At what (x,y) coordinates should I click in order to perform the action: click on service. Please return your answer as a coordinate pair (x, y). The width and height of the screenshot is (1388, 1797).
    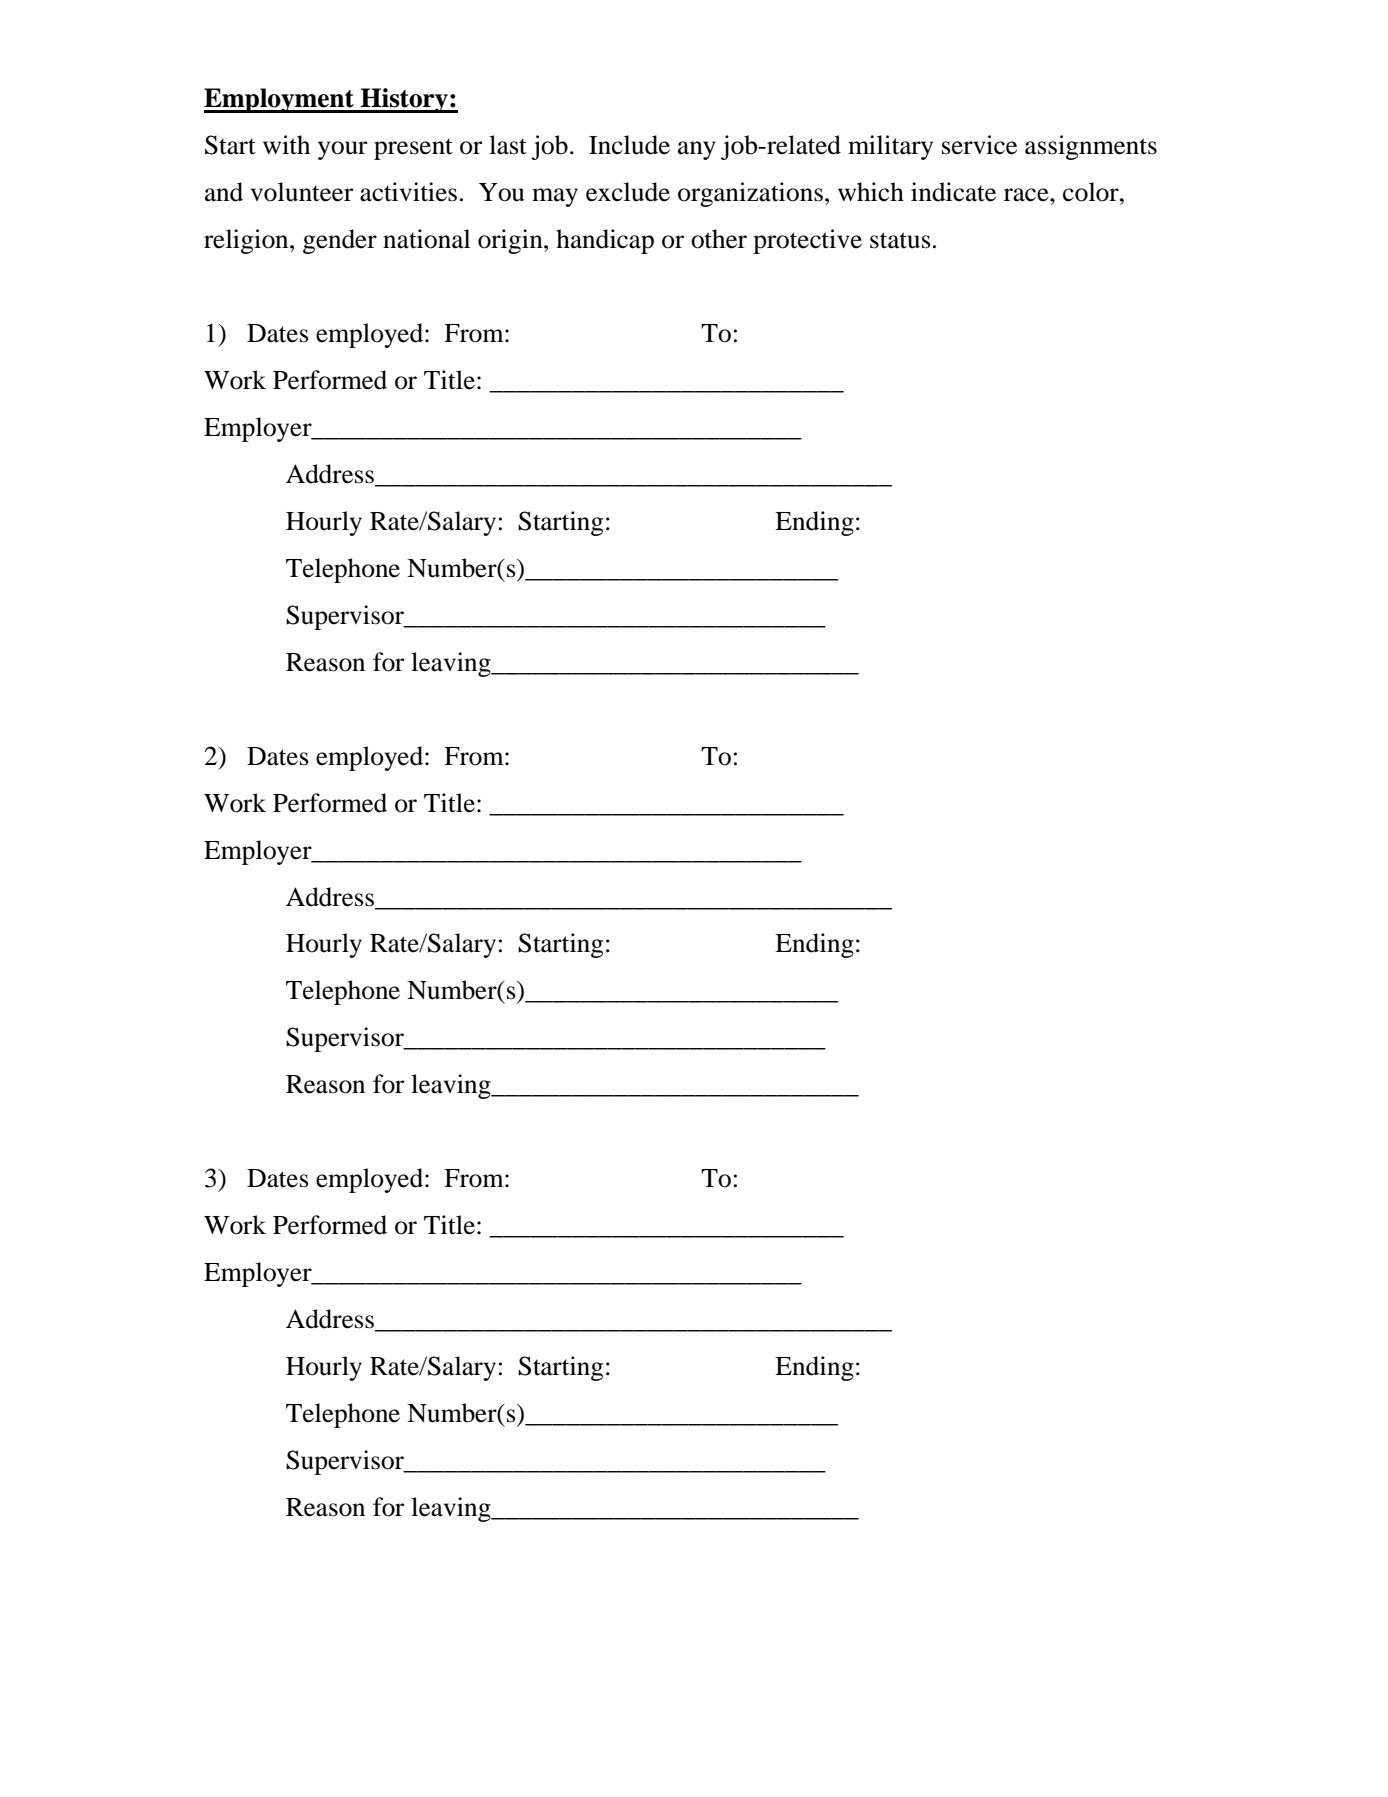
    Looking at the image, I should click on (979, 145).
